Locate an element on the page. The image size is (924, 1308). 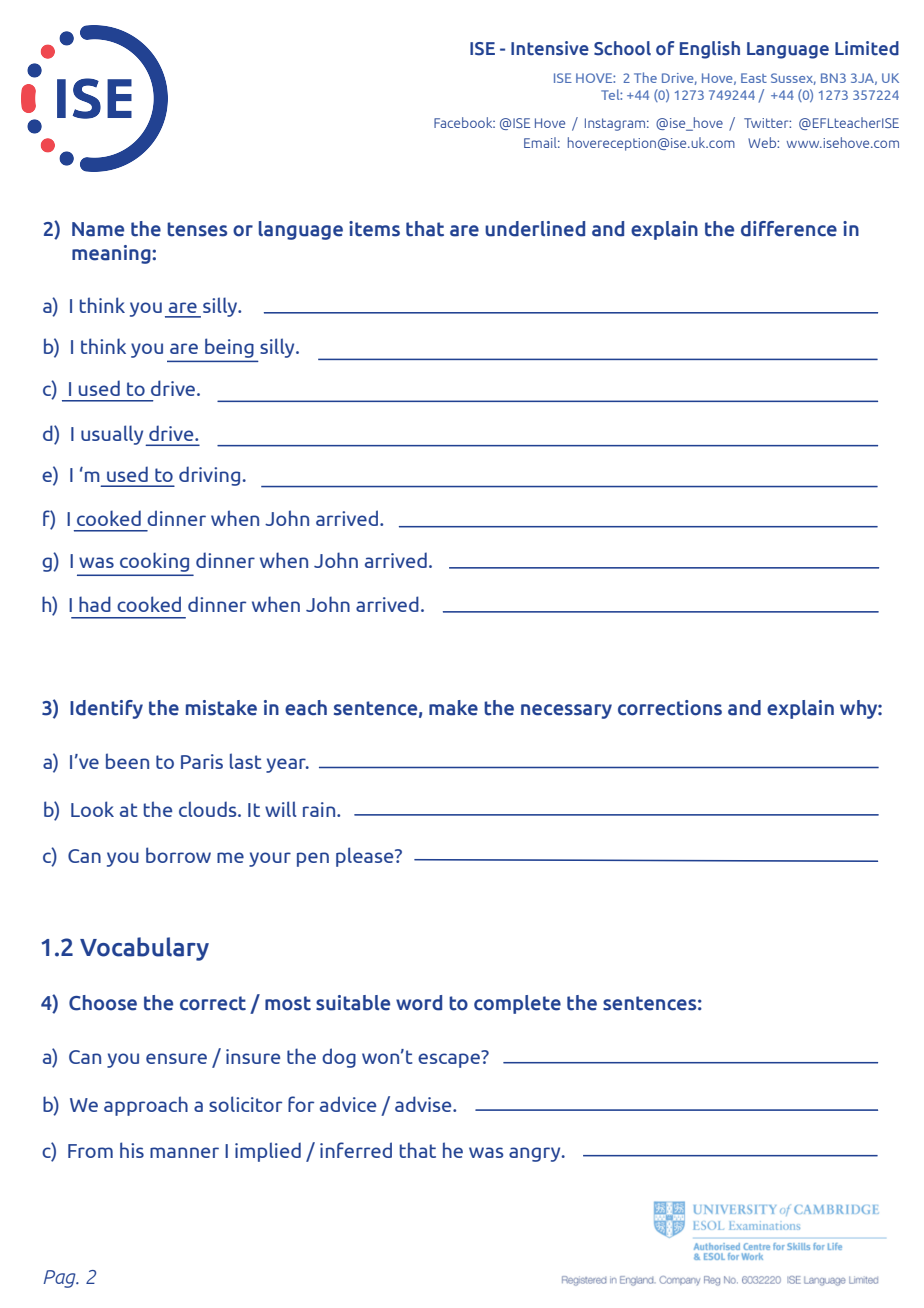
necessary is located at coordinates (566, 711).
